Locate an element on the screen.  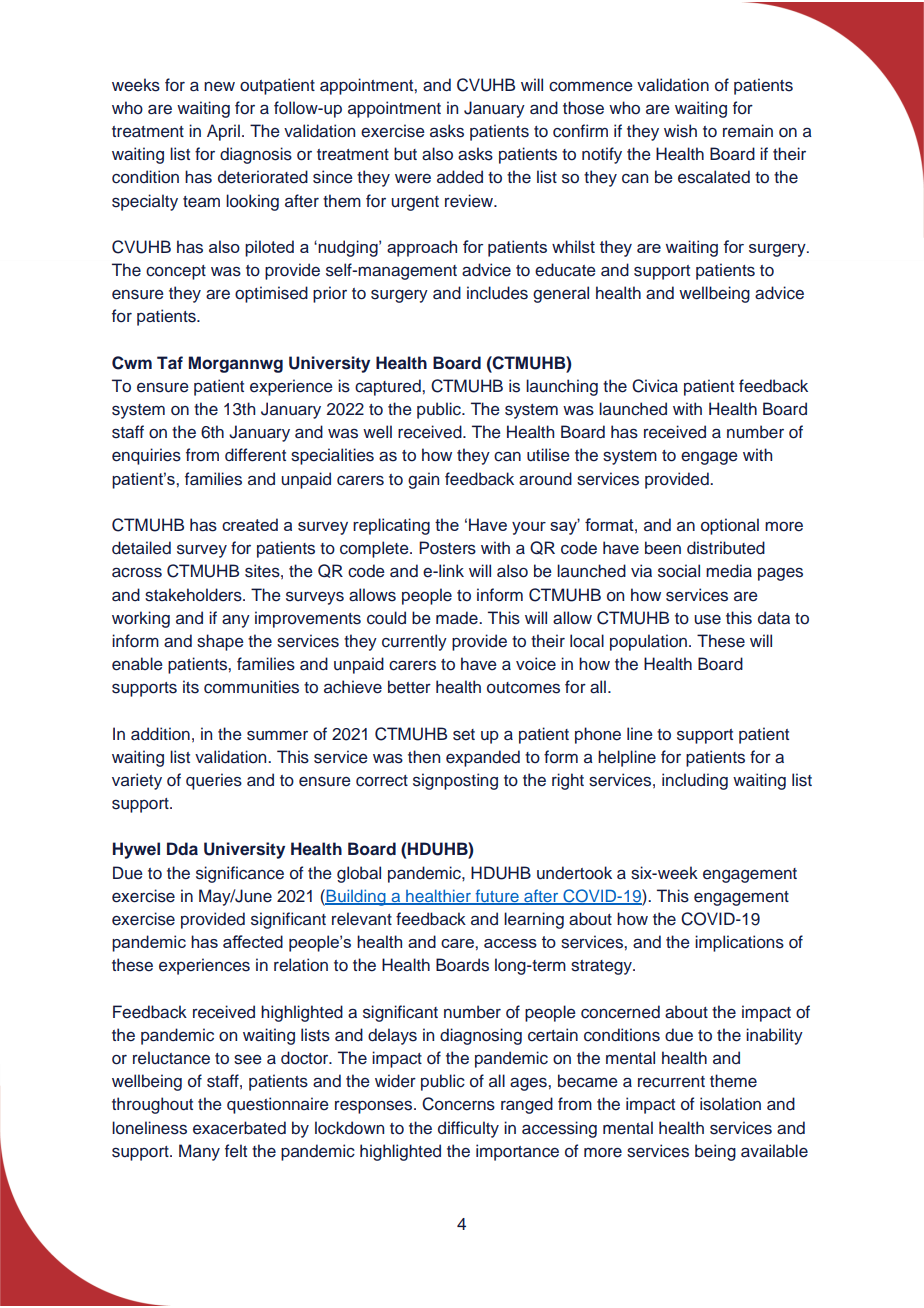
added is located at coordinates (460, 177).
